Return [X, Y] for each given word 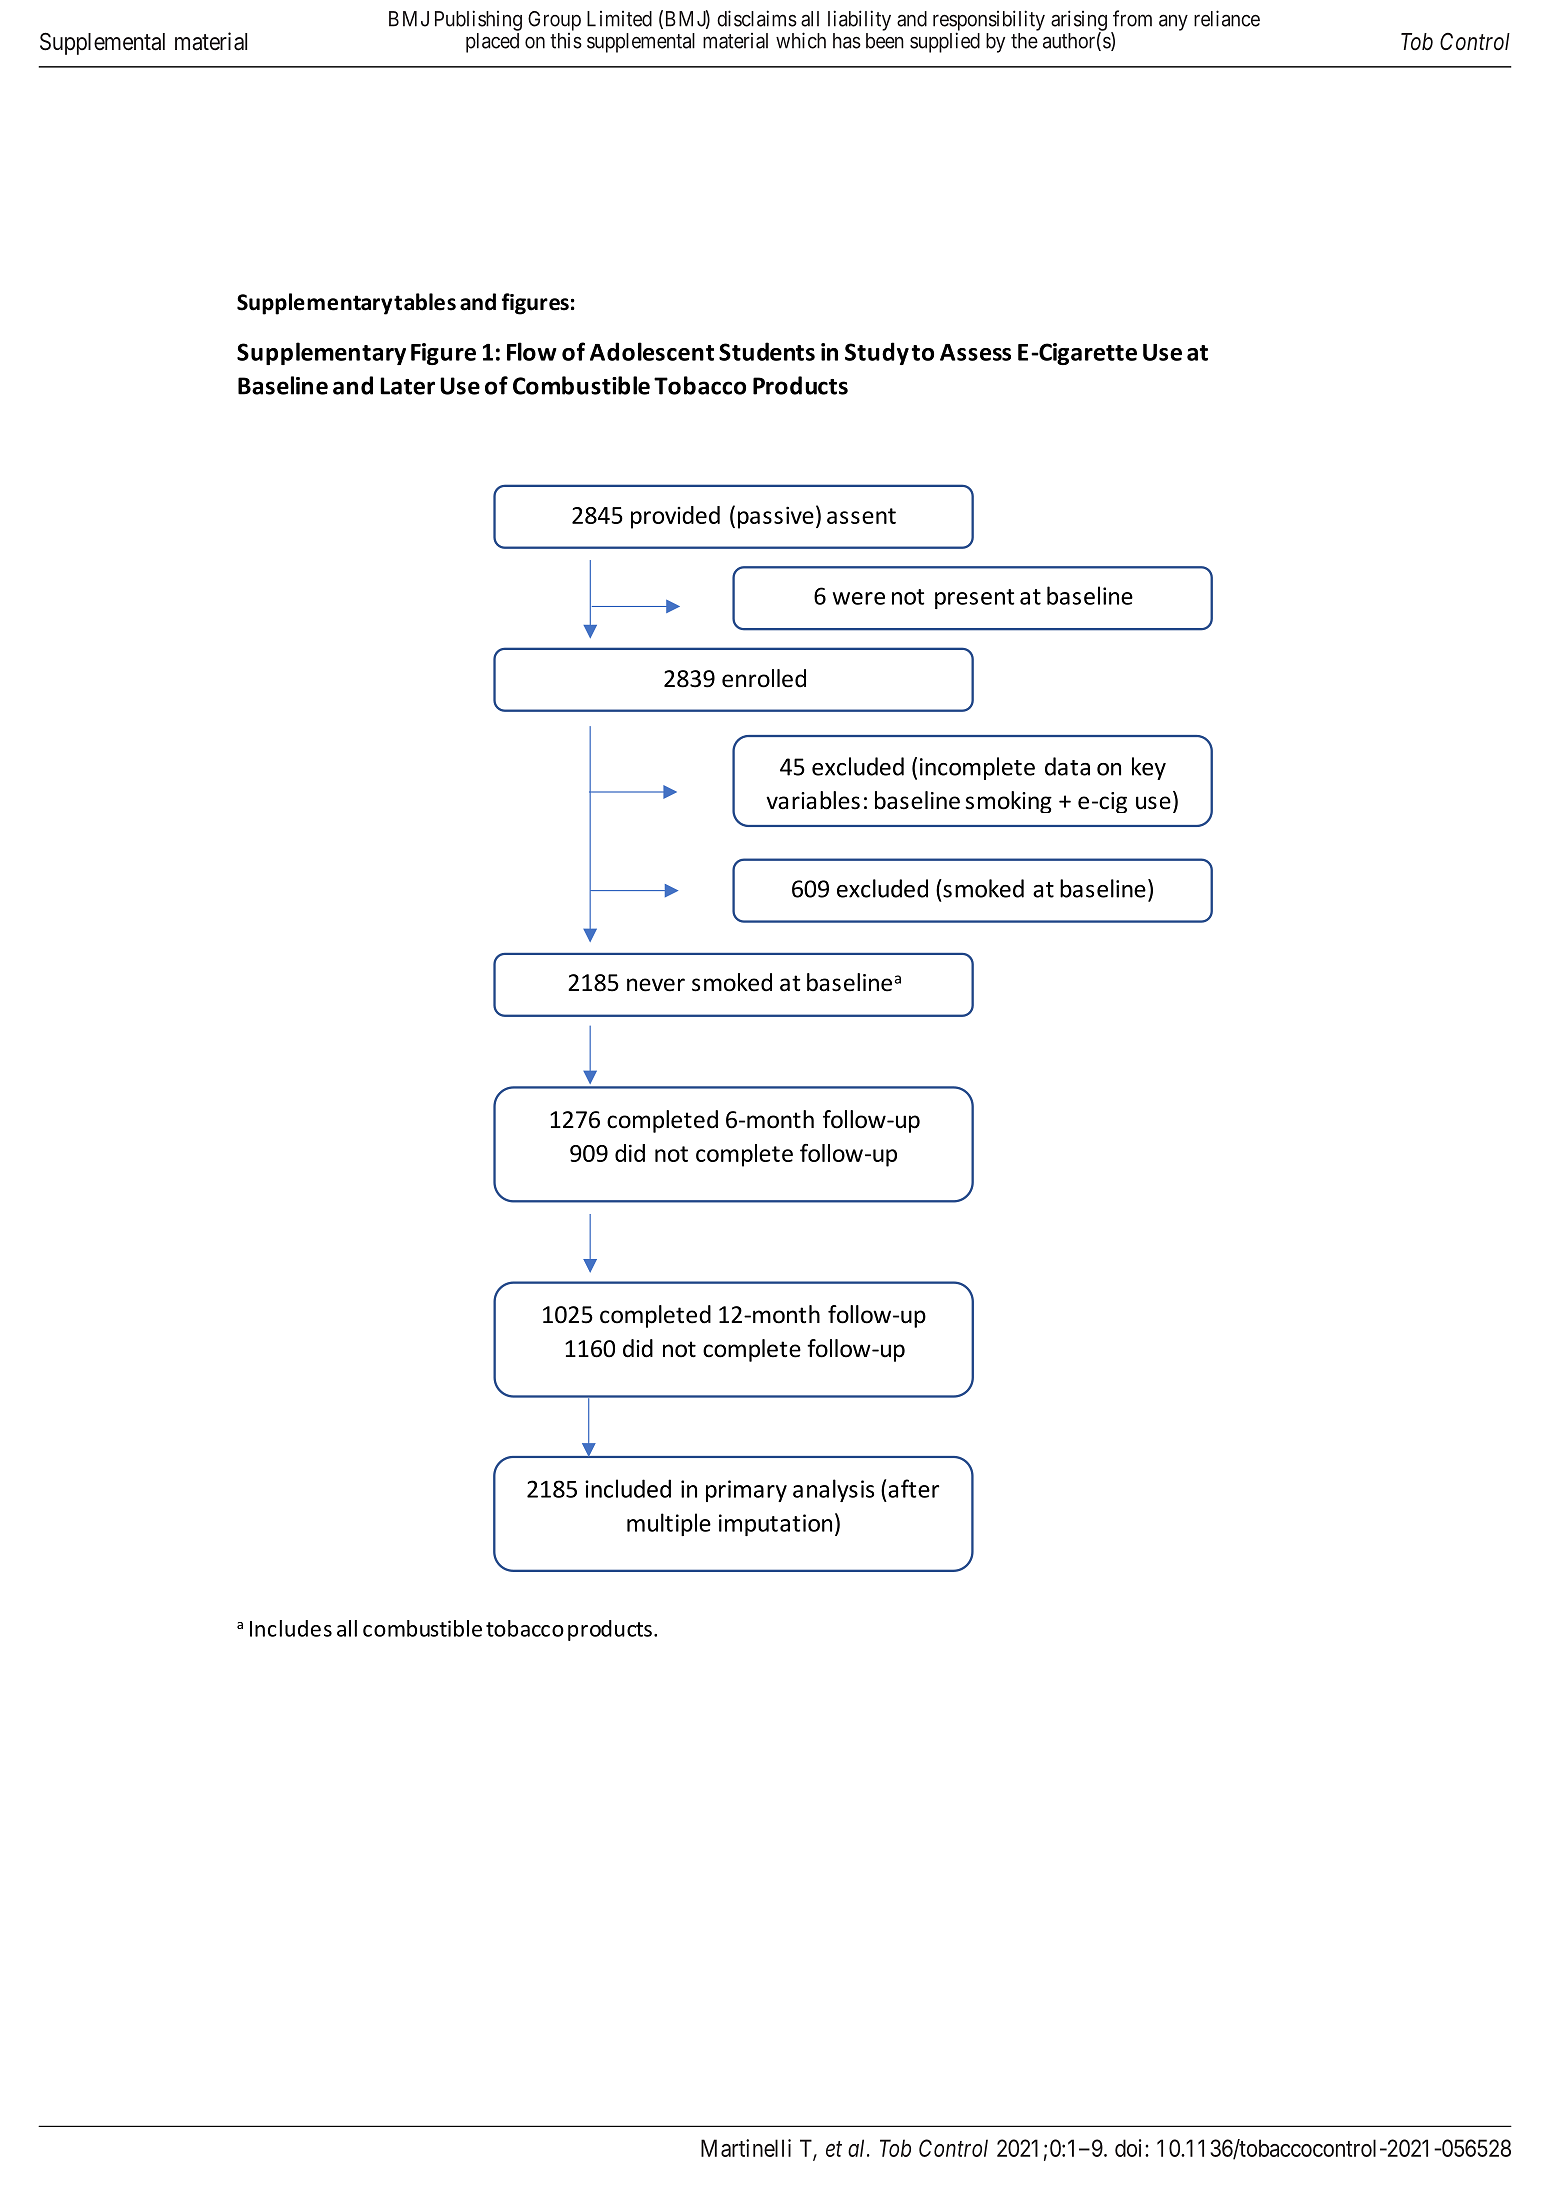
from [1132, 18]
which [801, 40]
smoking [1008, 802]
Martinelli [746, 2148]
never [656, 985]
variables [813, 800]
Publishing [478, 20]
